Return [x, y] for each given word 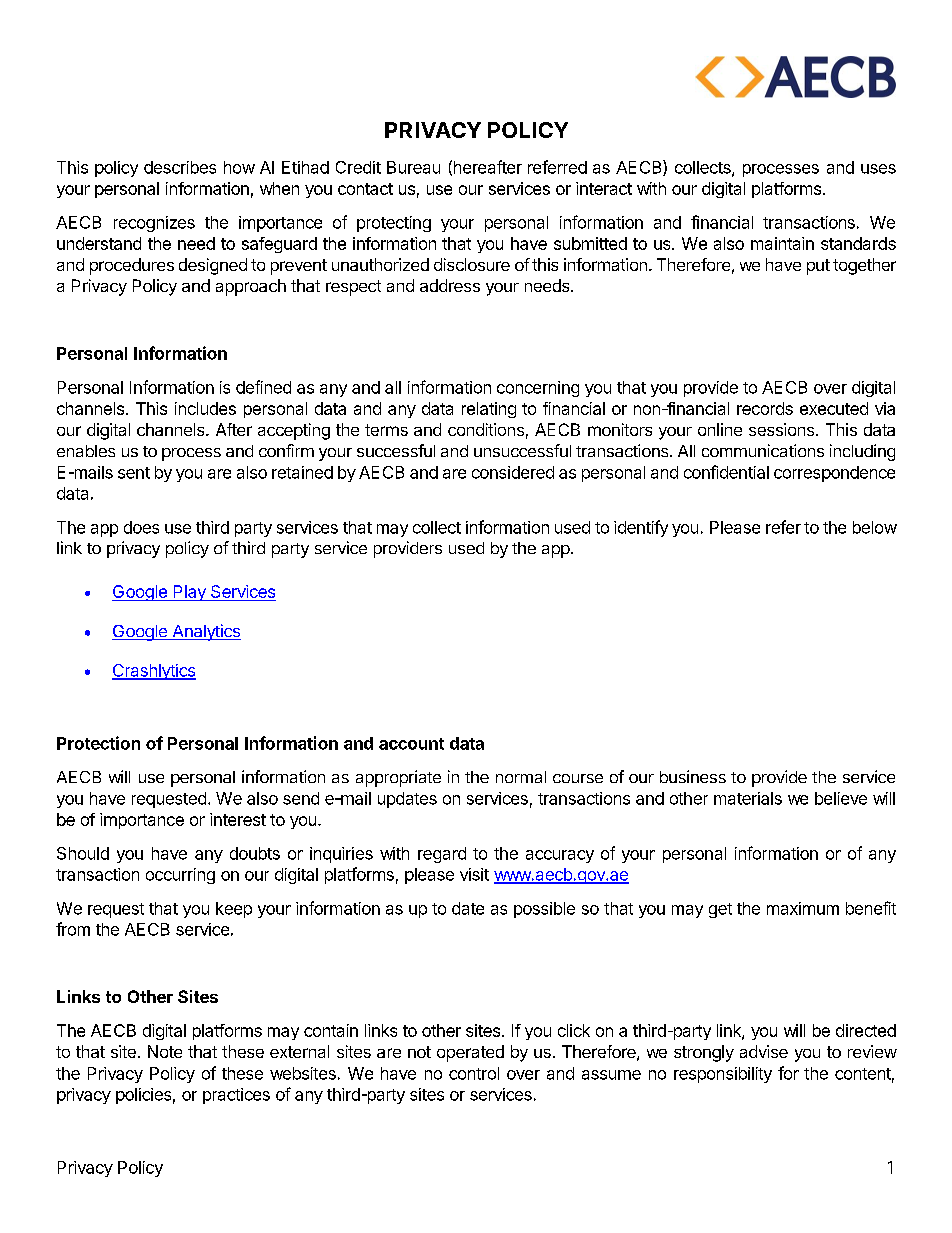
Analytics [205, 632]
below [875, 527]
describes [180, 167]
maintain [782, 243]
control [474, 1073]
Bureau [413, 167]
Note [165, 1051]
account [411, 744]
